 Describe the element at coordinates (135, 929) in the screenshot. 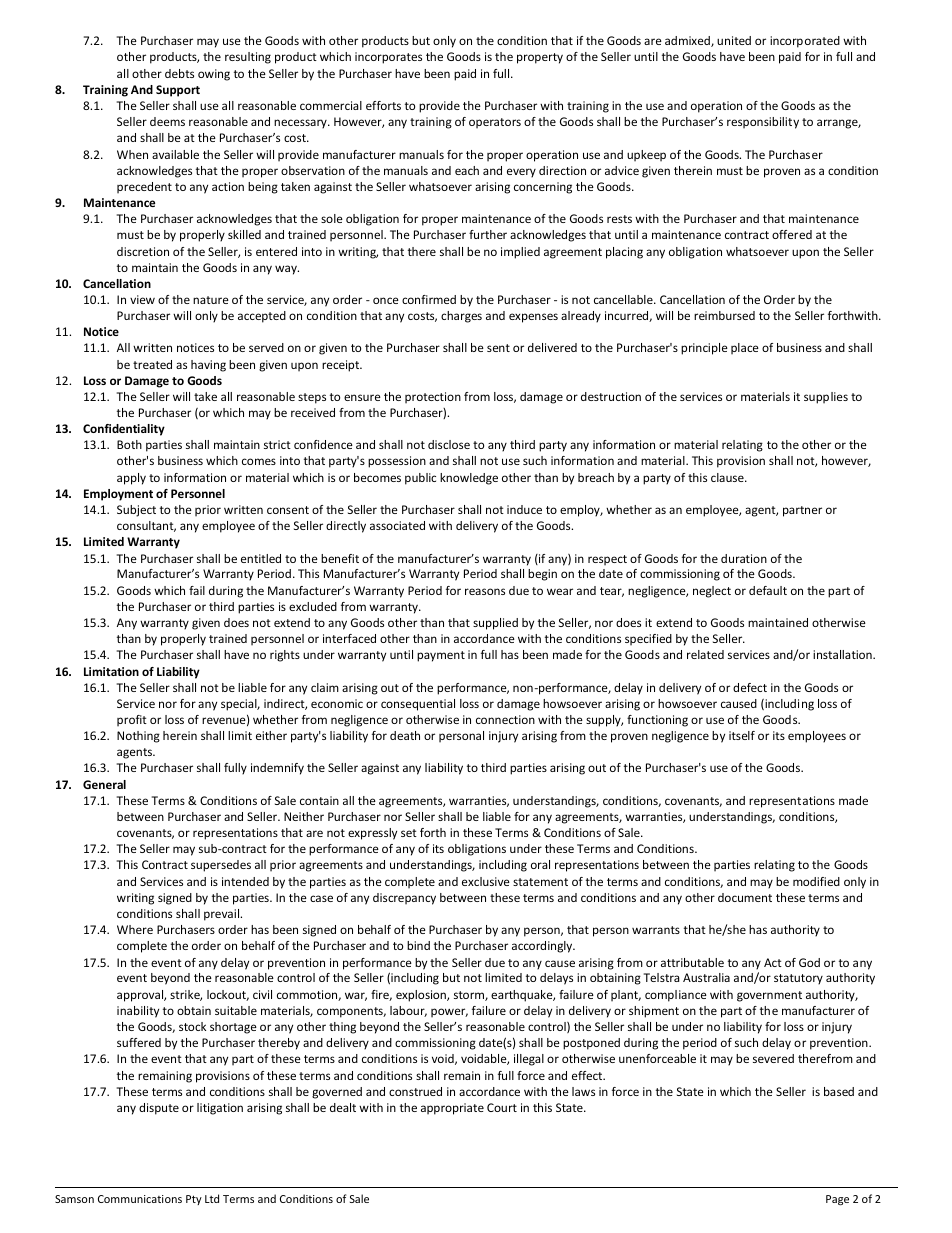

I see `Where` at that location.
